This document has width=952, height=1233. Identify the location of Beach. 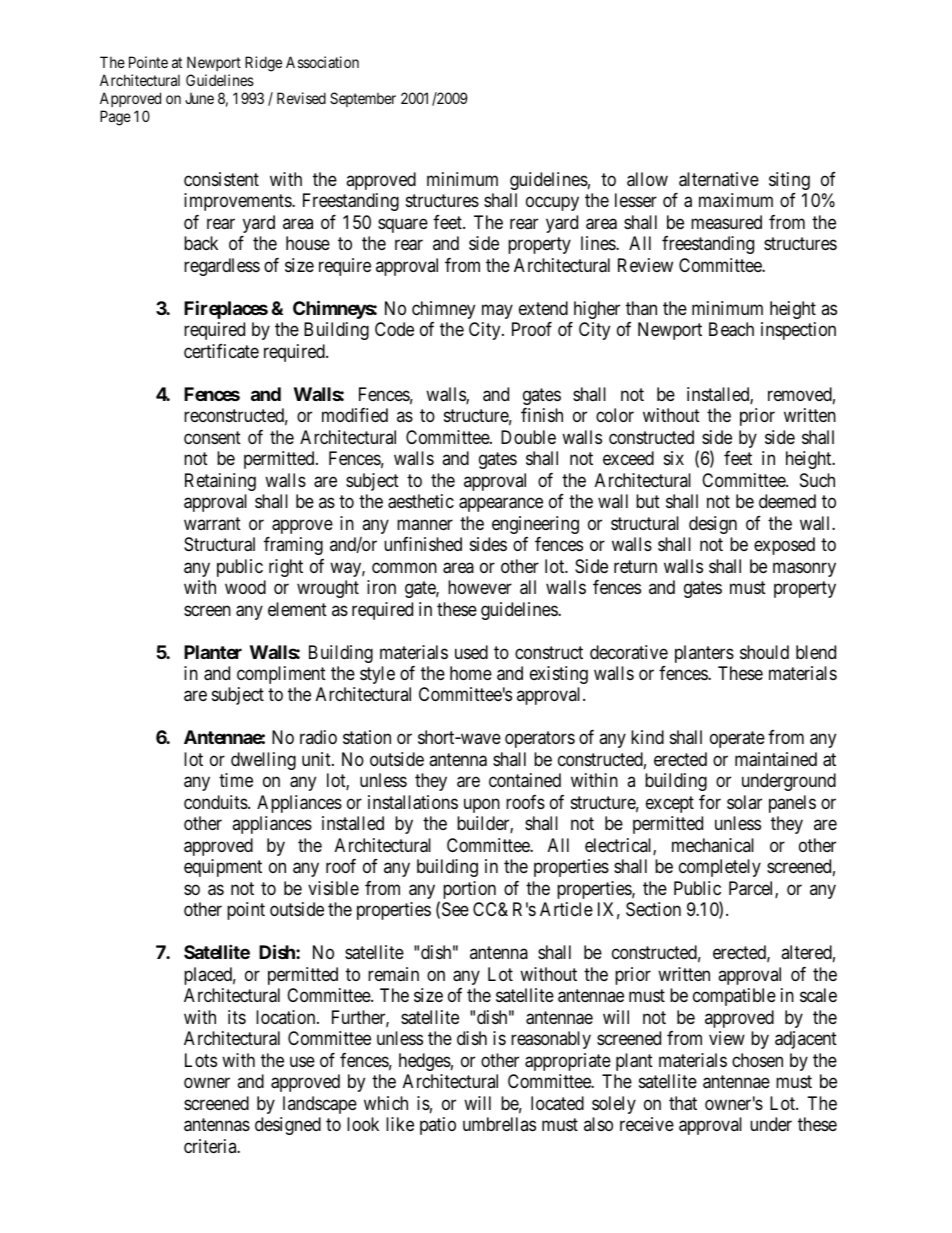
(731, 329).
